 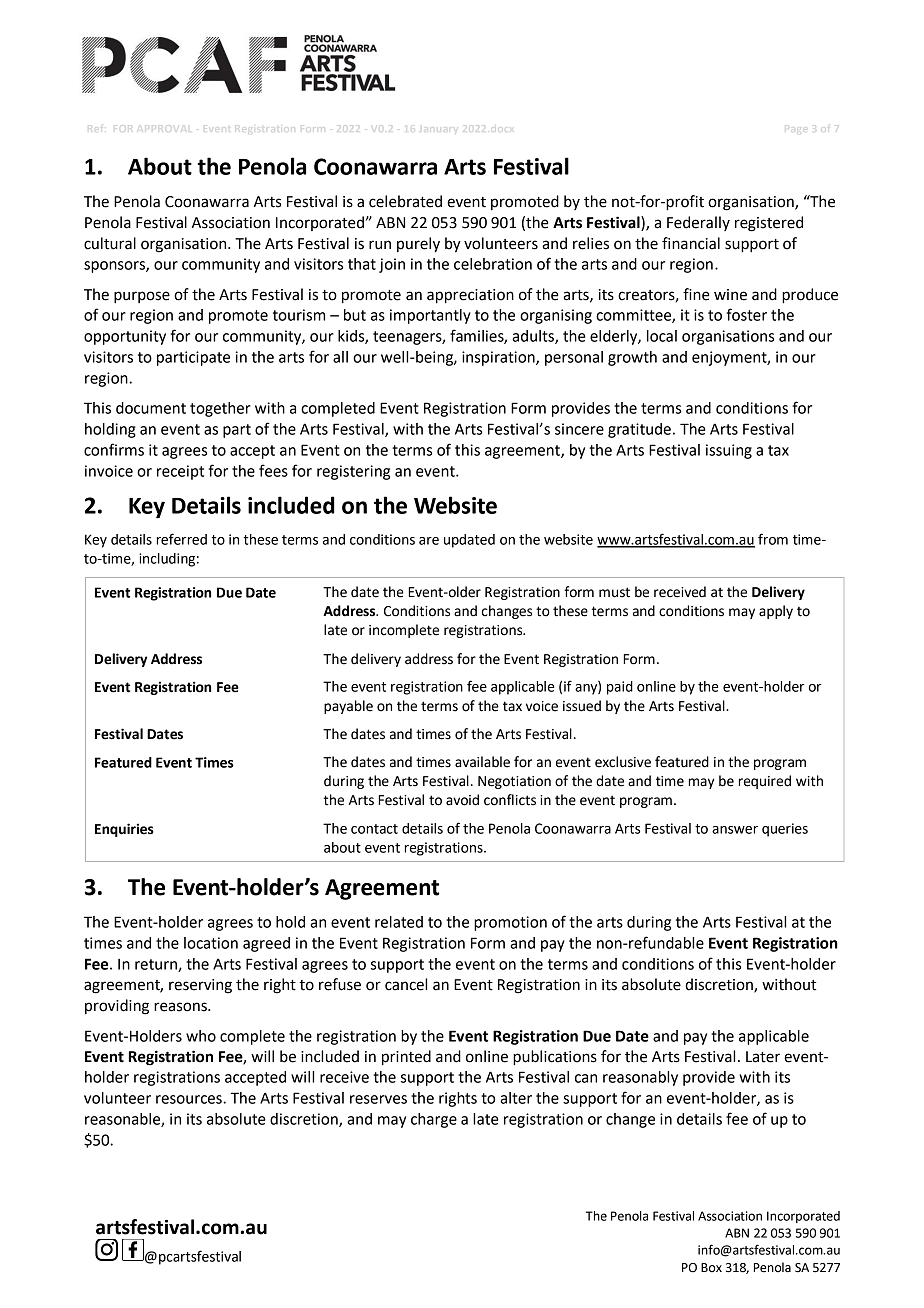 I want to click on Federally, so click(x=698, y=223).
